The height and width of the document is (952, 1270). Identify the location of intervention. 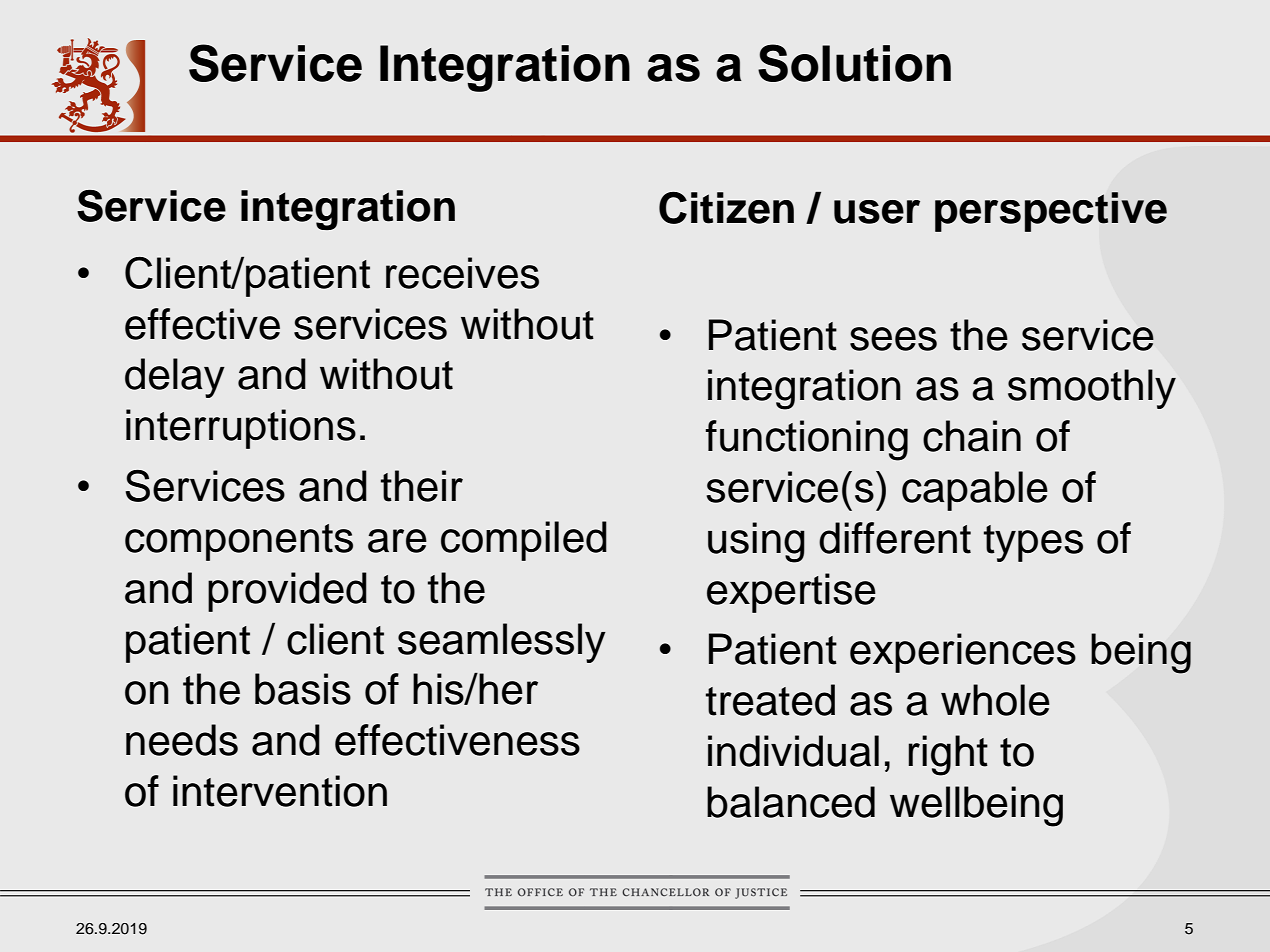
(280, 791).
